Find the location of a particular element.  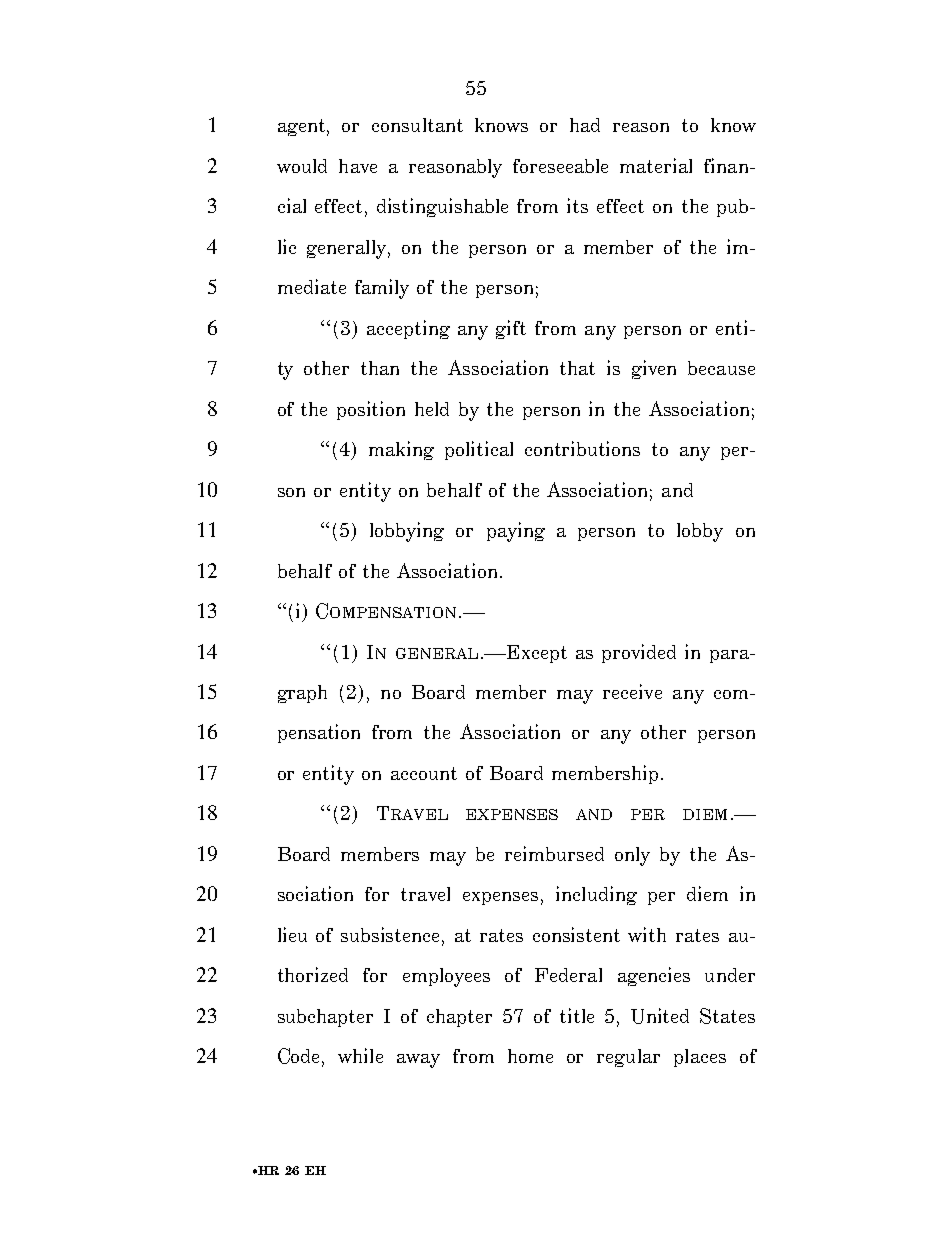

material is located at coordinates (656, 165).
